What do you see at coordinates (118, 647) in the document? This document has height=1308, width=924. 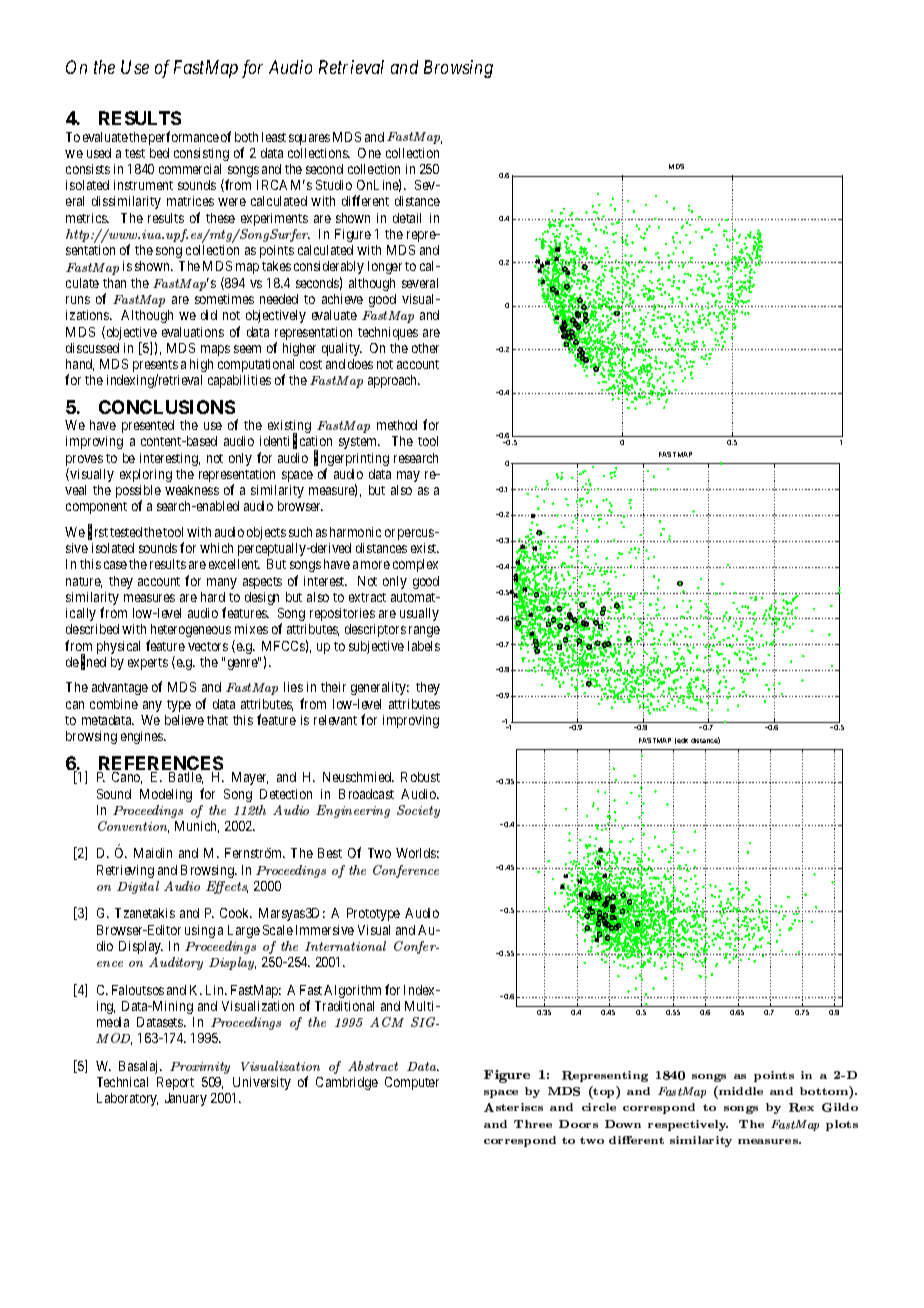 I see `physical` at bounding box center [118, 647].
